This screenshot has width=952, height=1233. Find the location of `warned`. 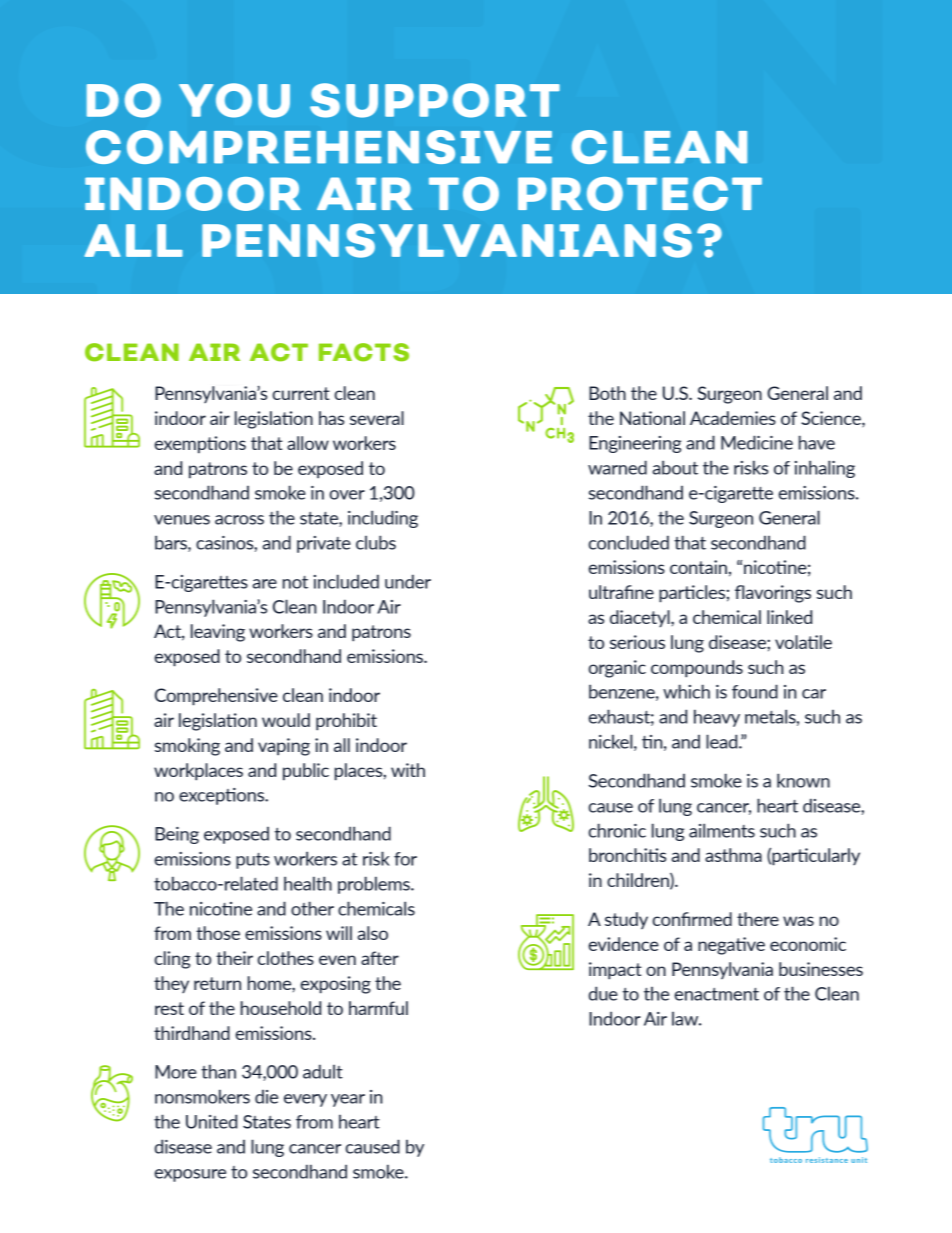

warned is located at coordinates (617, 467).
